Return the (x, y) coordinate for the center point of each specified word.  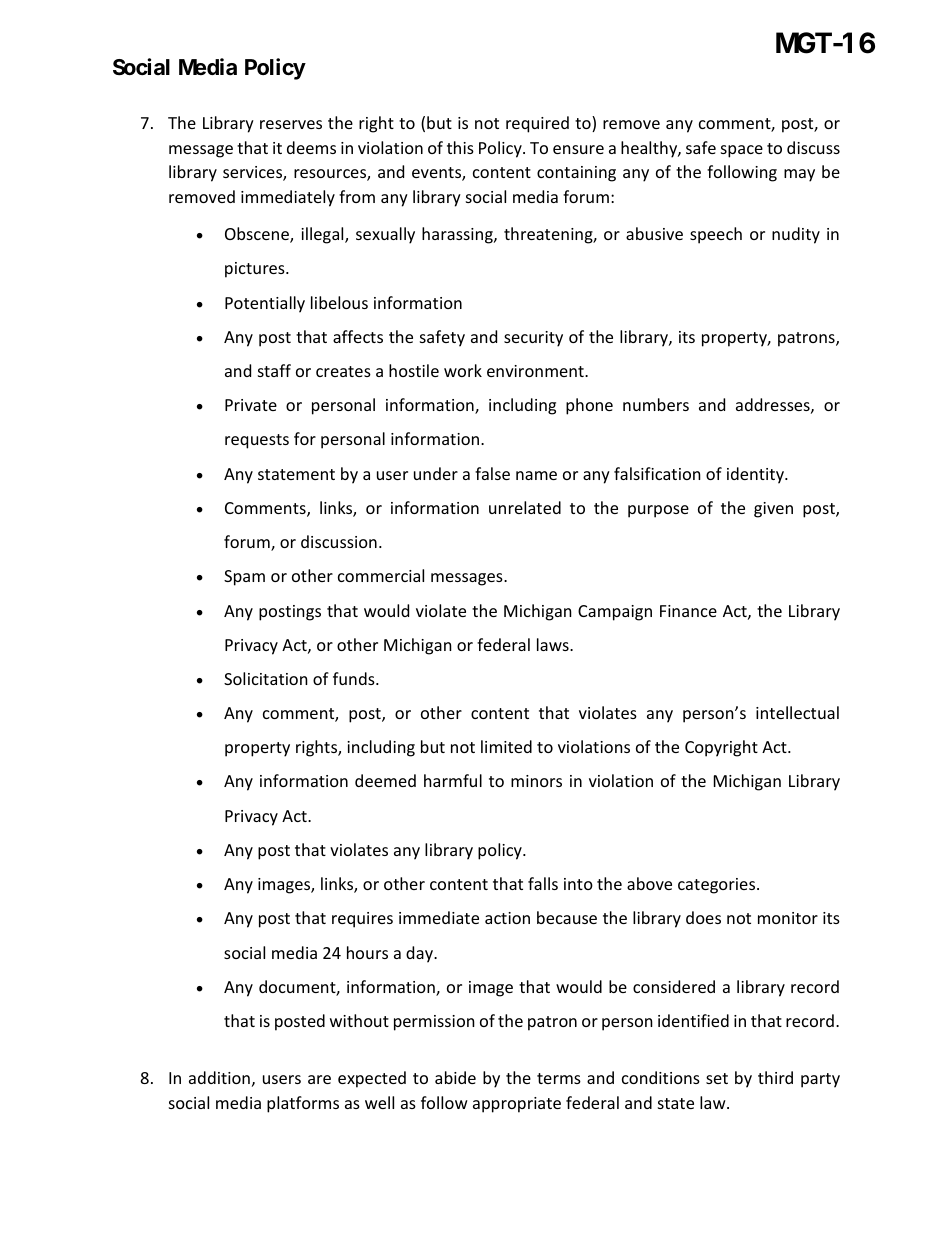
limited (506, 746)
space (742, 151)
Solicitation (266, 678)
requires (362, 920)
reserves (291, 124)
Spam (244, 578)
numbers (656, 404)
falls (543, 883)
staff (274, 370)
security (533, 339)
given (773, 510)
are (319, 1079)
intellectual (797, 712)
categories (718, 886)
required (537, 124)
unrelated (525, 507)
